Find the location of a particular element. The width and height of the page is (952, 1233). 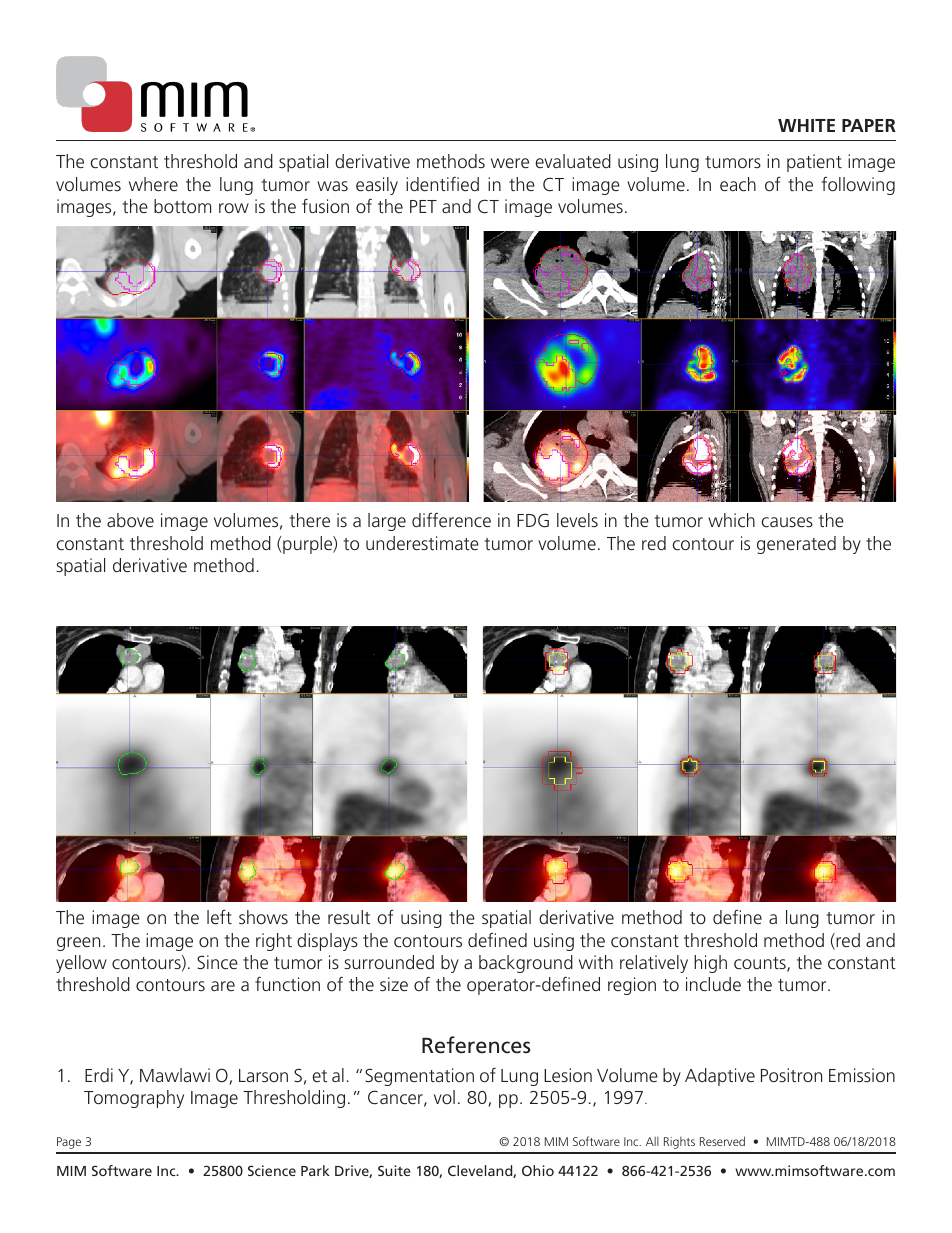

were is located at coordinates (510, 163).
